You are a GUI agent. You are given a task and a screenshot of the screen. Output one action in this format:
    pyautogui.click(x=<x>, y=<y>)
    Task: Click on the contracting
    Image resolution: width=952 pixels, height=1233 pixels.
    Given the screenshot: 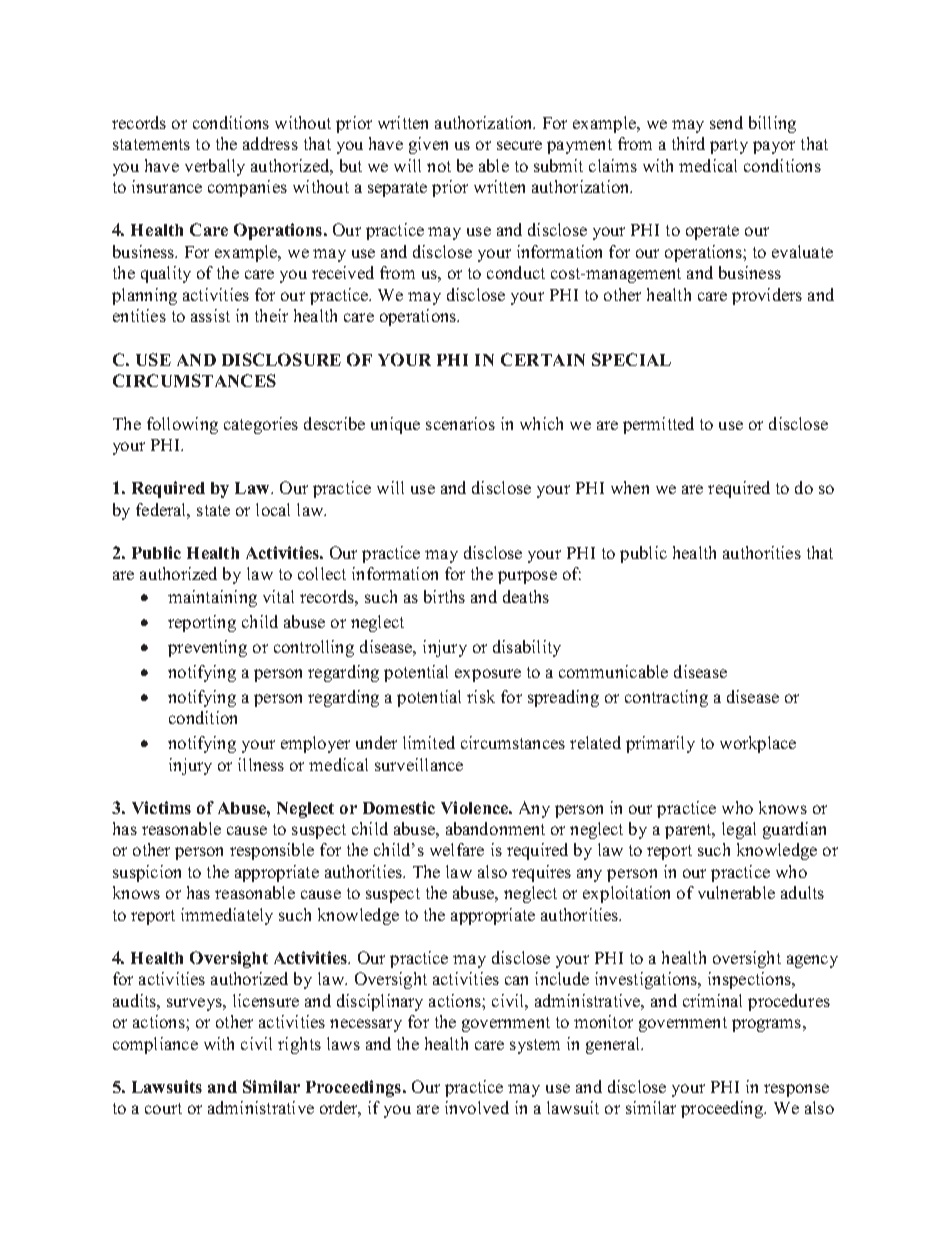 What is the action you would take?
    pyautogui.click(x=666, y=698)
